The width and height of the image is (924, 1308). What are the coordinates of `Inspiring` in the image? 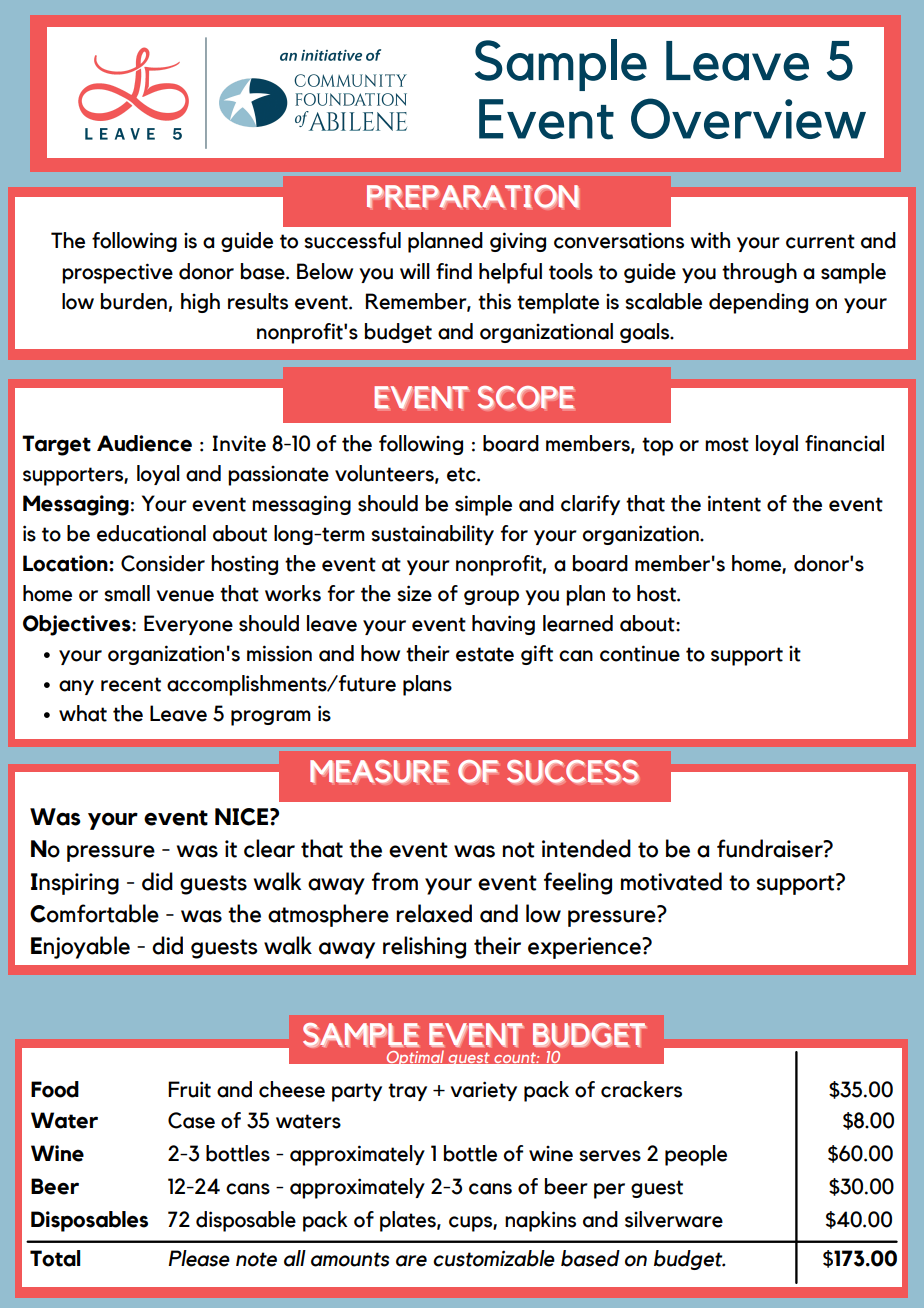 It's located at (75, 884).
